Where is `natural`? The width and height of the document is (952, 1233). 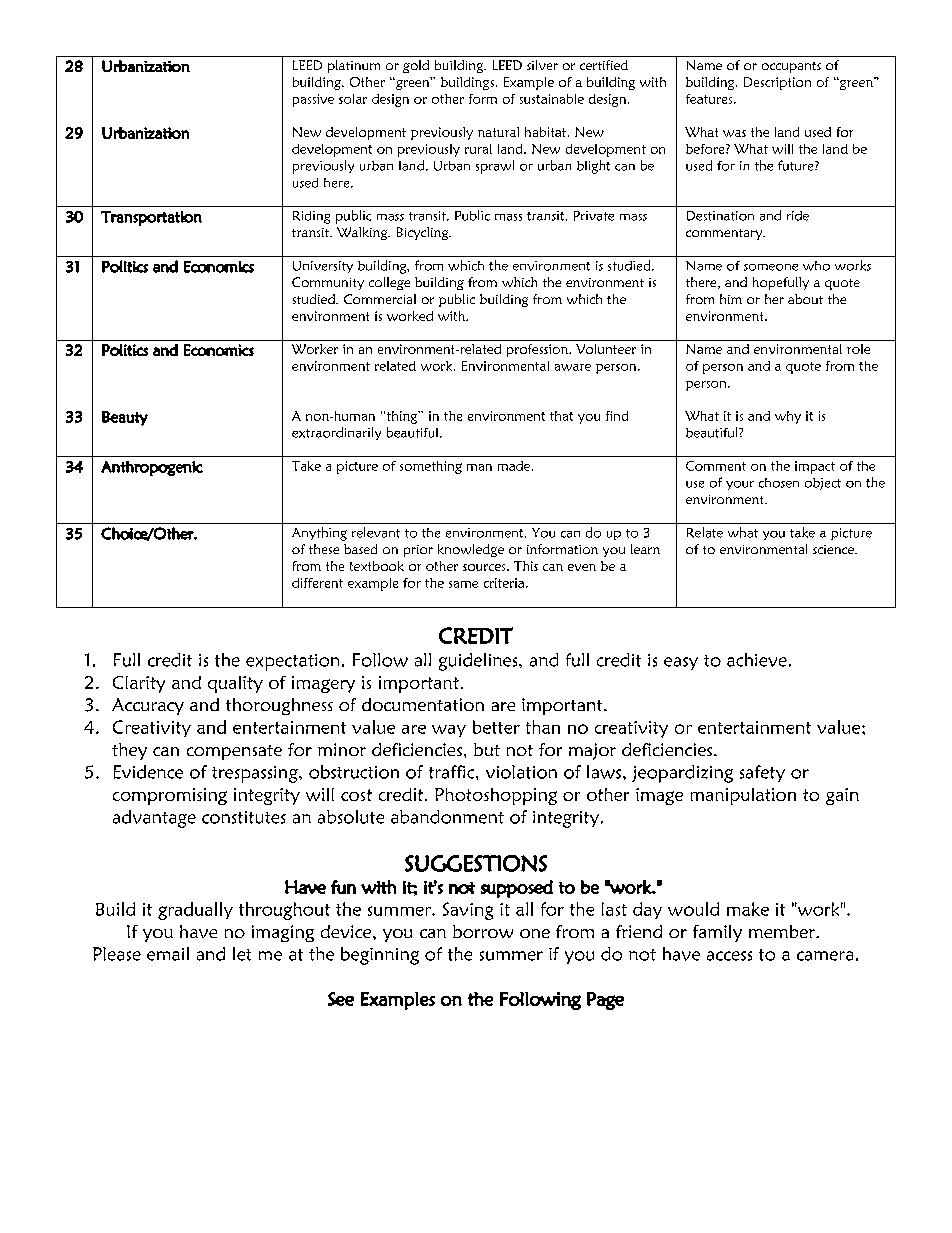 natural is located at coordinates (498, 132).
